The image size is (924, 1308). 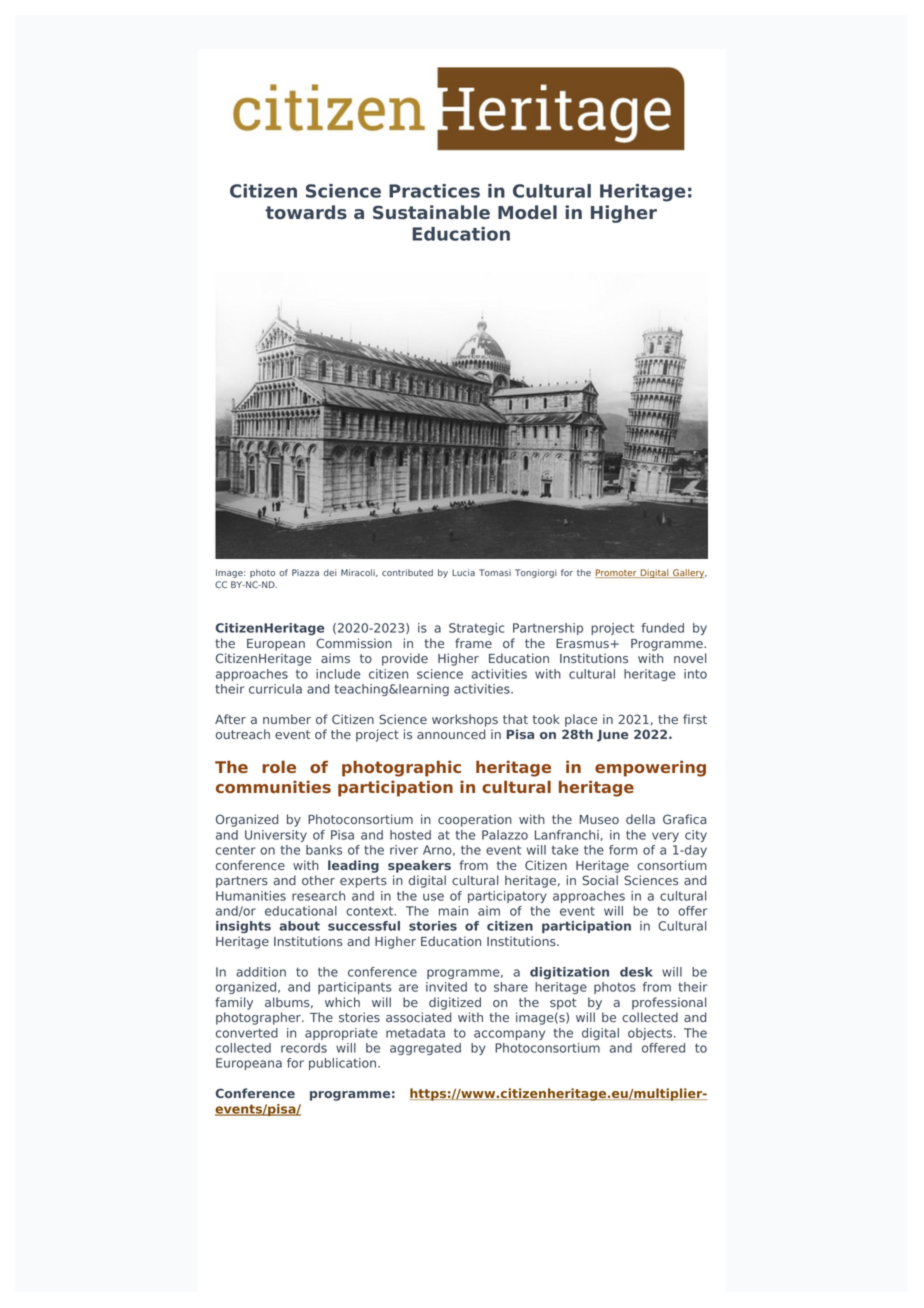 I want to click on funded, so click(x=663, y=628).
